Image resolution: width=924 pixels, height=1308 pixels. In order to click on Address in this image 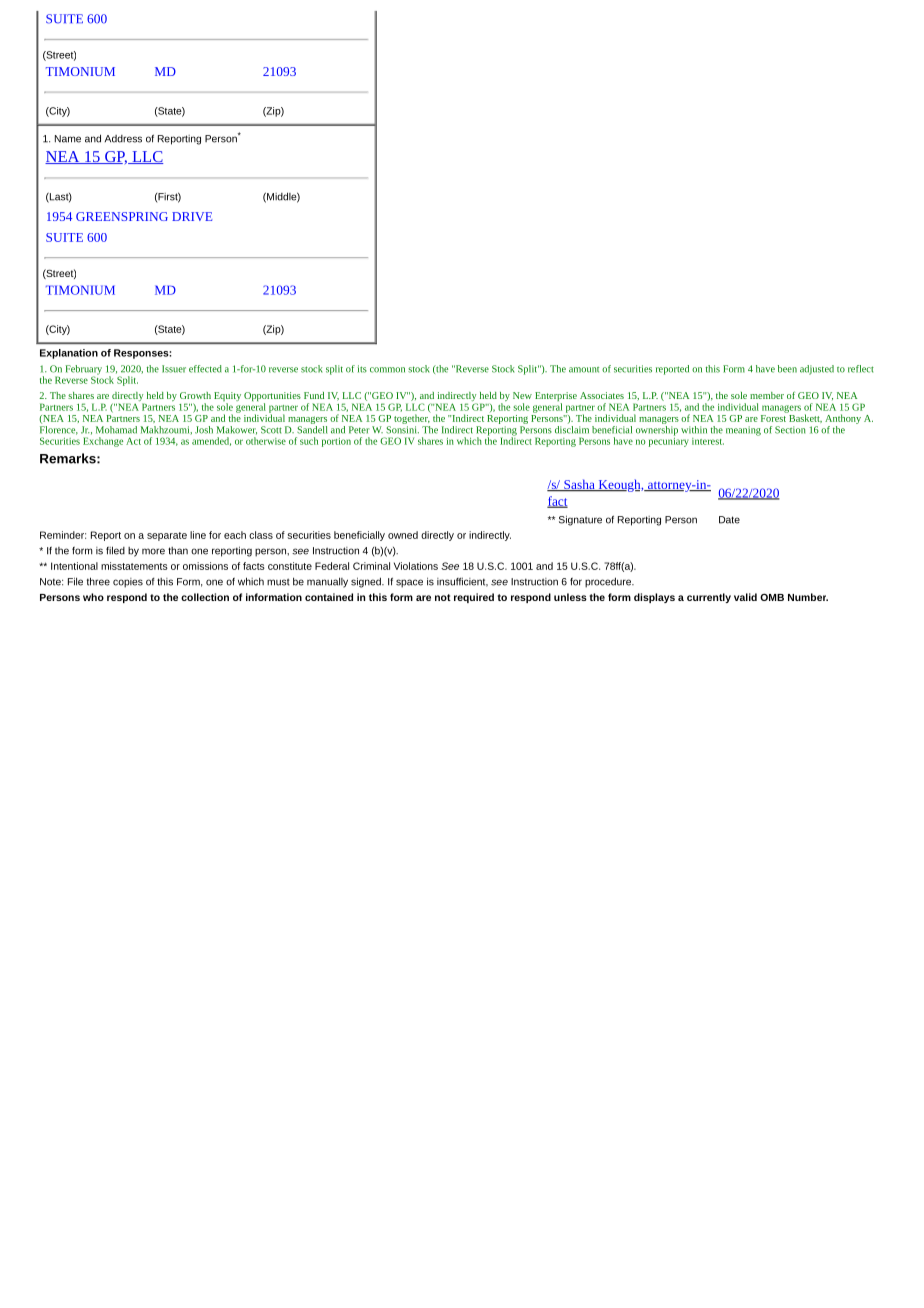, I will do `click(123, 139)`.
